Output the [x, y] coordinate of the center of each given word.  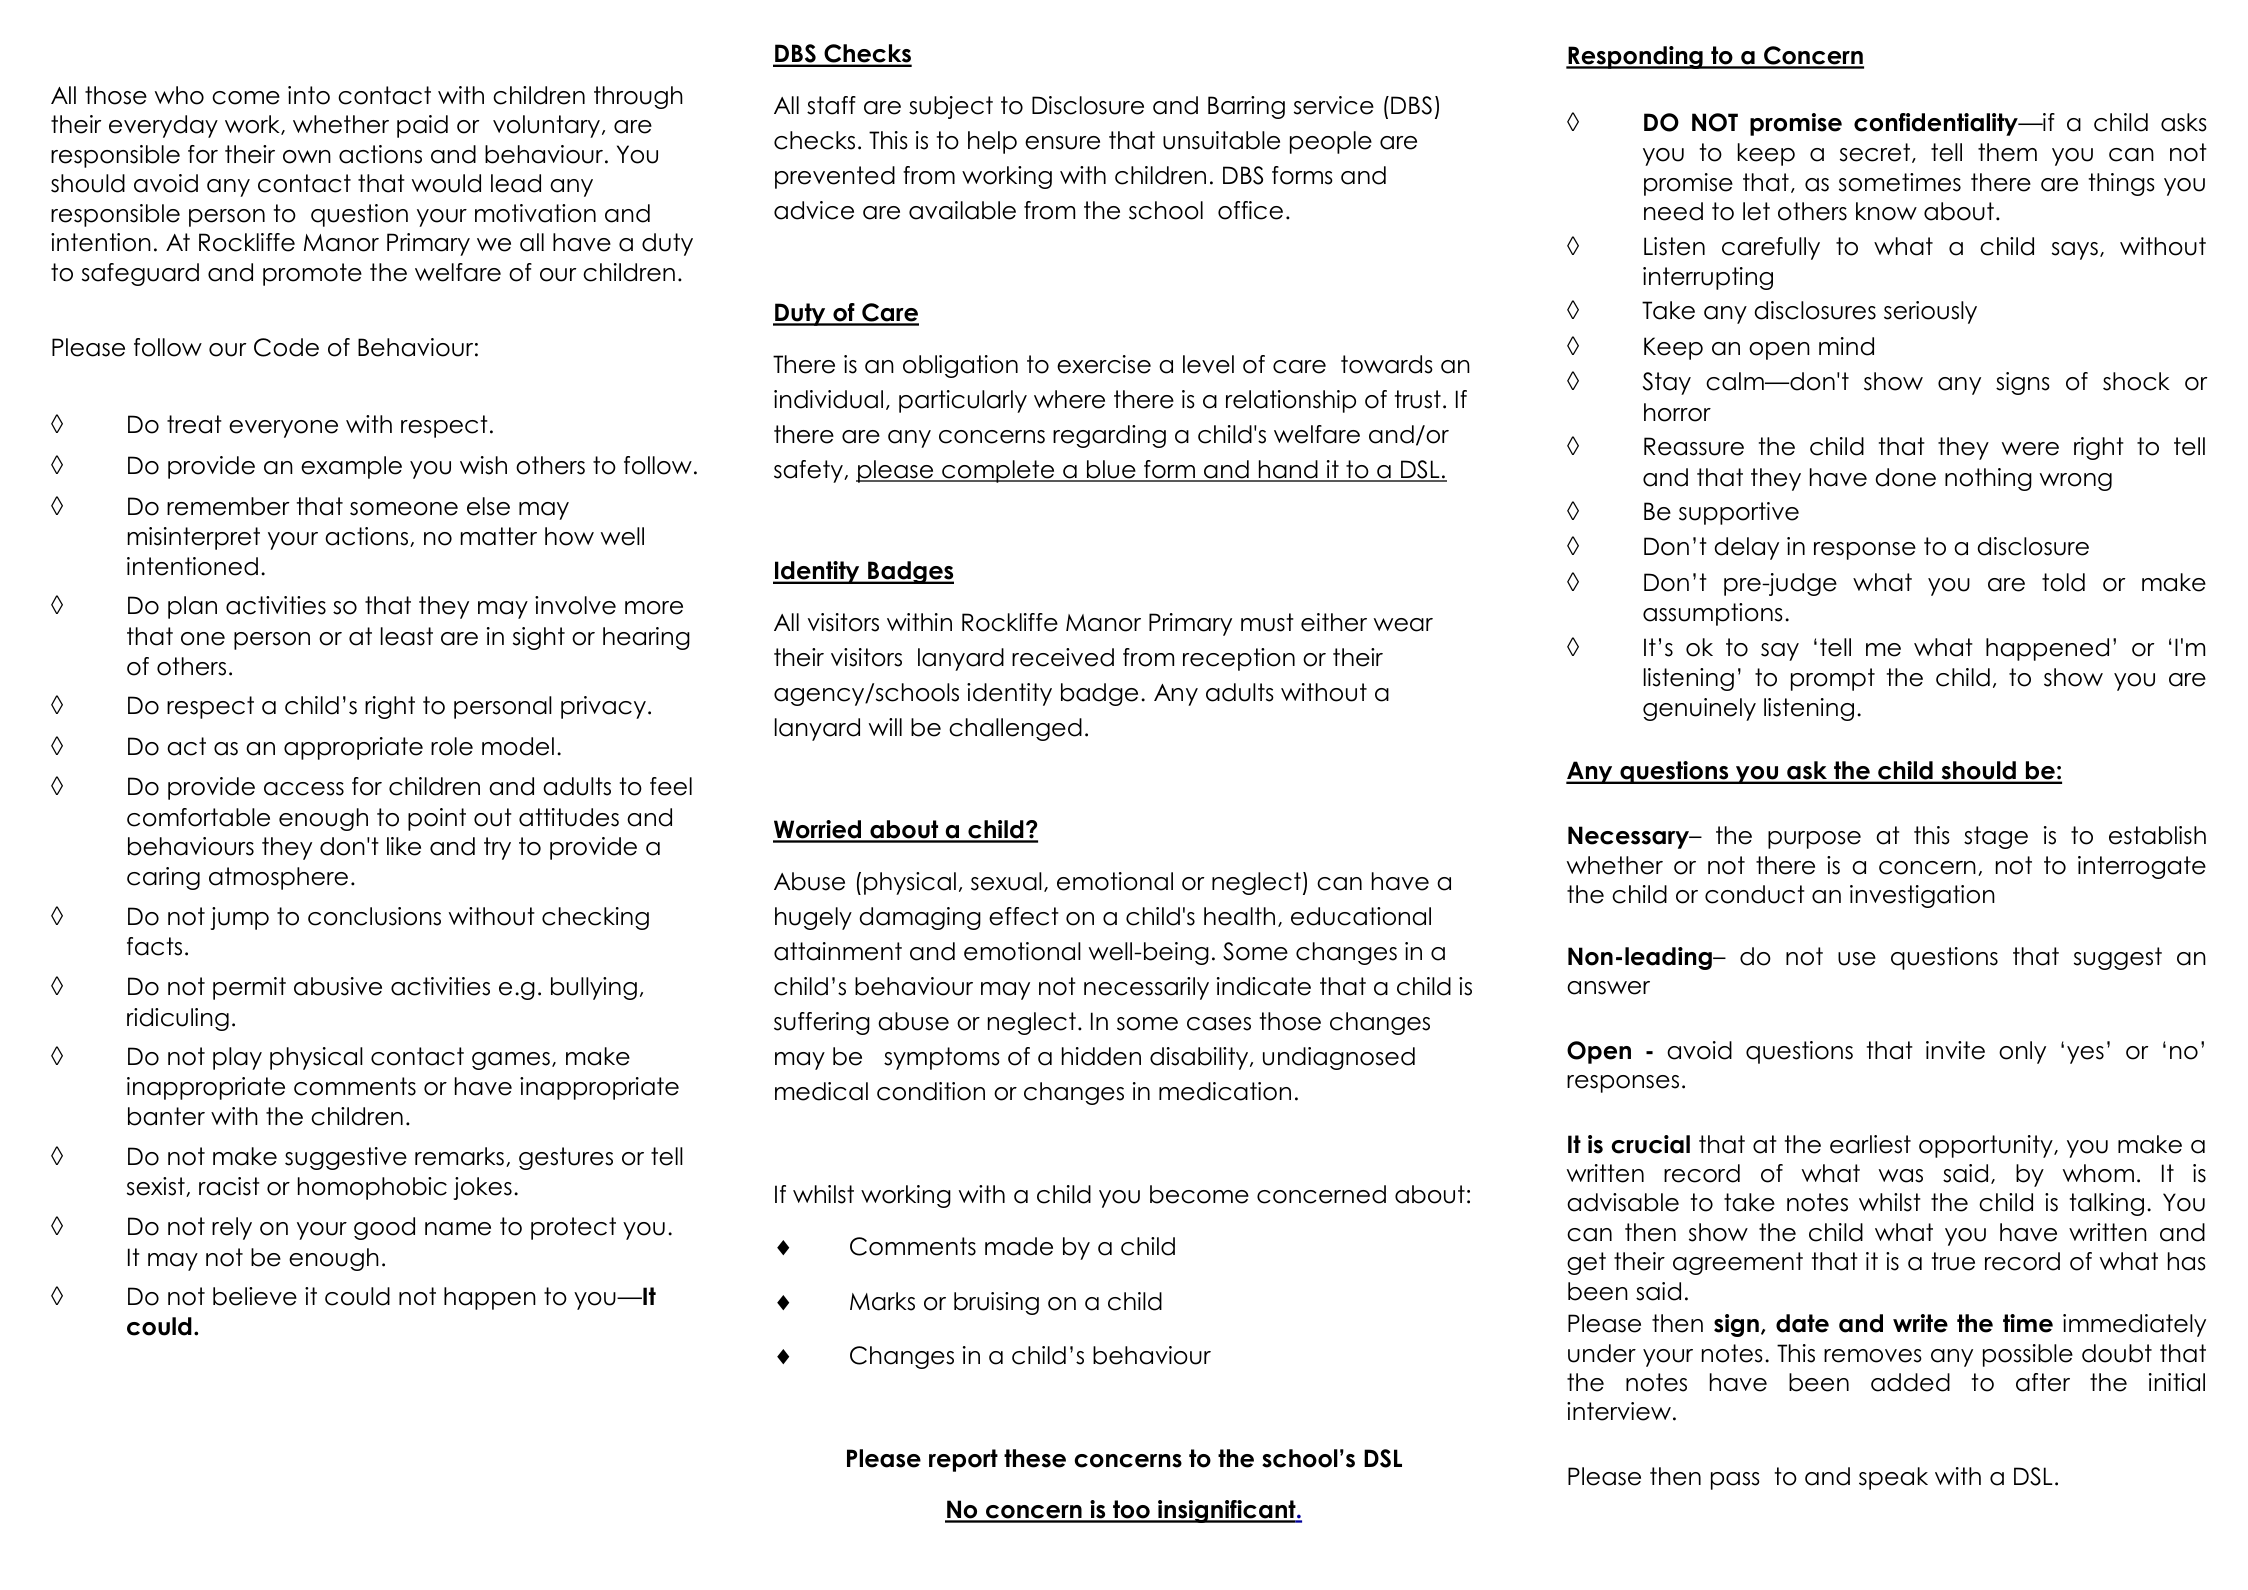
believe [255, 1296]
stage [1996, 837]
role [452, 746]
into [309, 95]
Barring [1246, 107]
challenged [1015, 729]
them [2007, 152]
